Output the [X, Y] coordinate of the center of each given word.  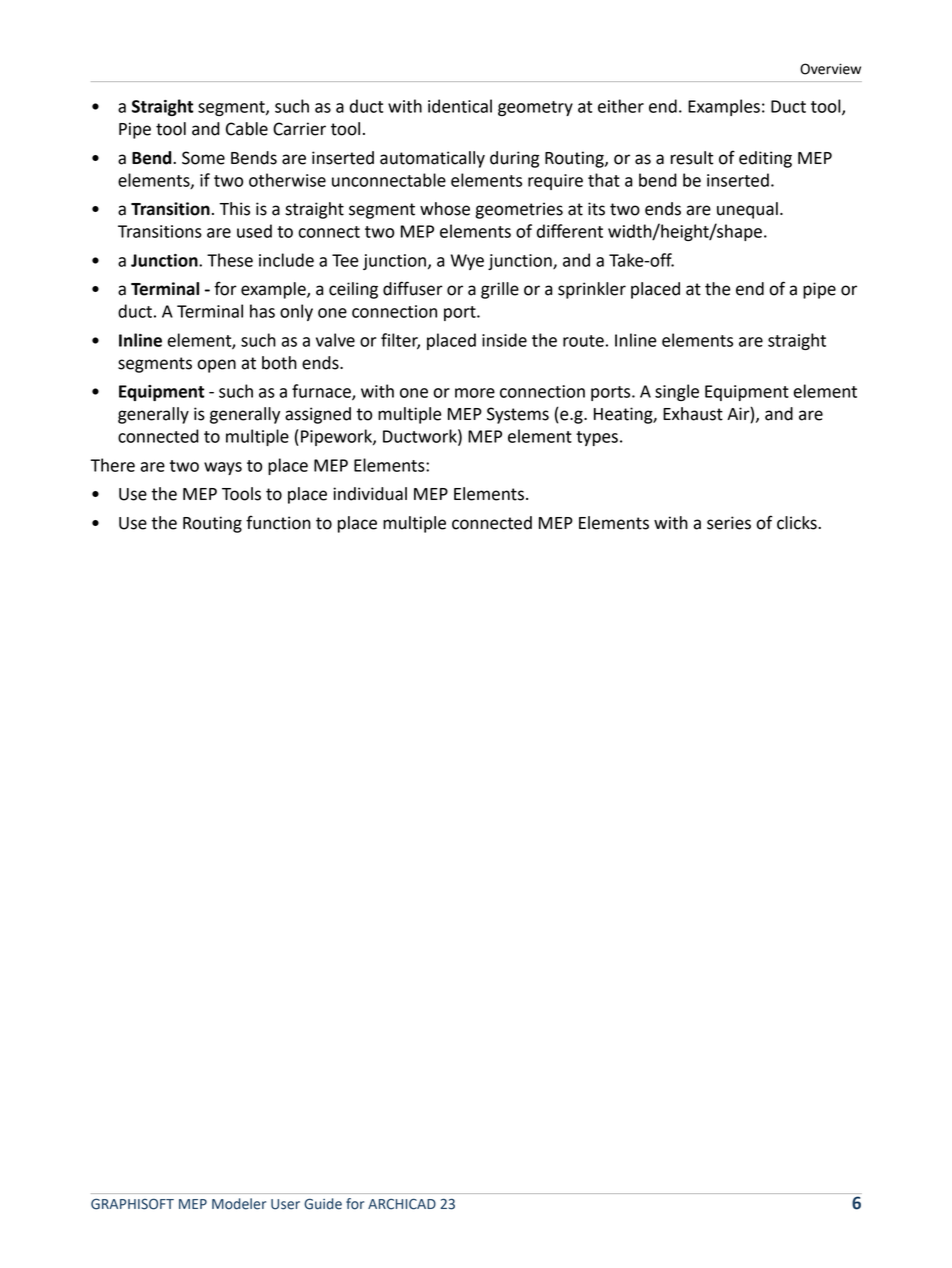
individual [370, 494]
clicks [798, 523]
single [677, 392]
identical [460, 106]
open [216, 366]
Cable [247, 129]
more [475, 393]
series [729, 523]
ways [223, 468]
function [278, 522]
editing [765, 159]
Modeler [239, 1204]
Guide [323, 1204]
